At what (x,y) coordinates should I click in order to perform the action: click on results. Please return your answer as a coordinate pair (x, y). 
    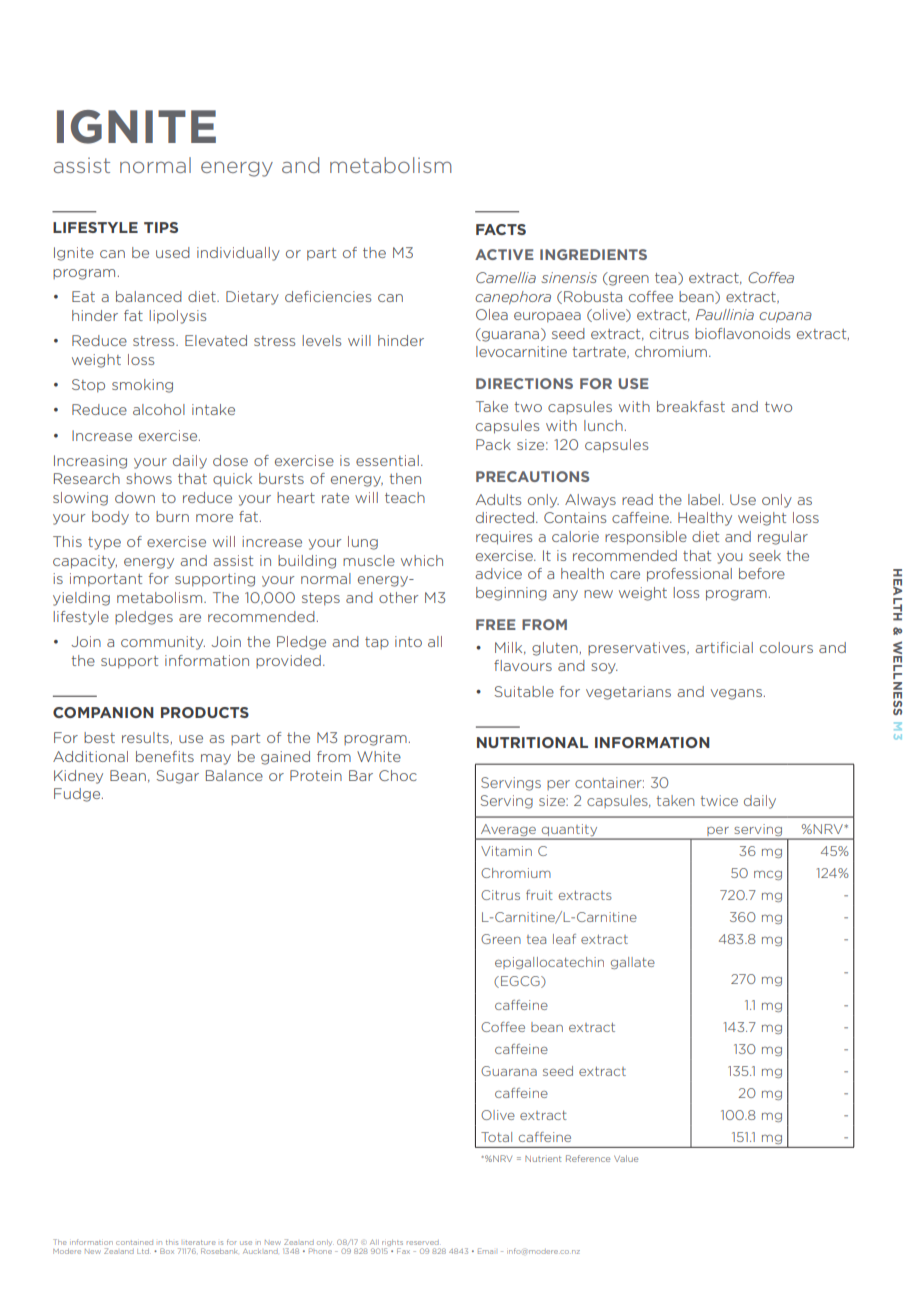
    Looking at the image, I should click on (145, 737).
